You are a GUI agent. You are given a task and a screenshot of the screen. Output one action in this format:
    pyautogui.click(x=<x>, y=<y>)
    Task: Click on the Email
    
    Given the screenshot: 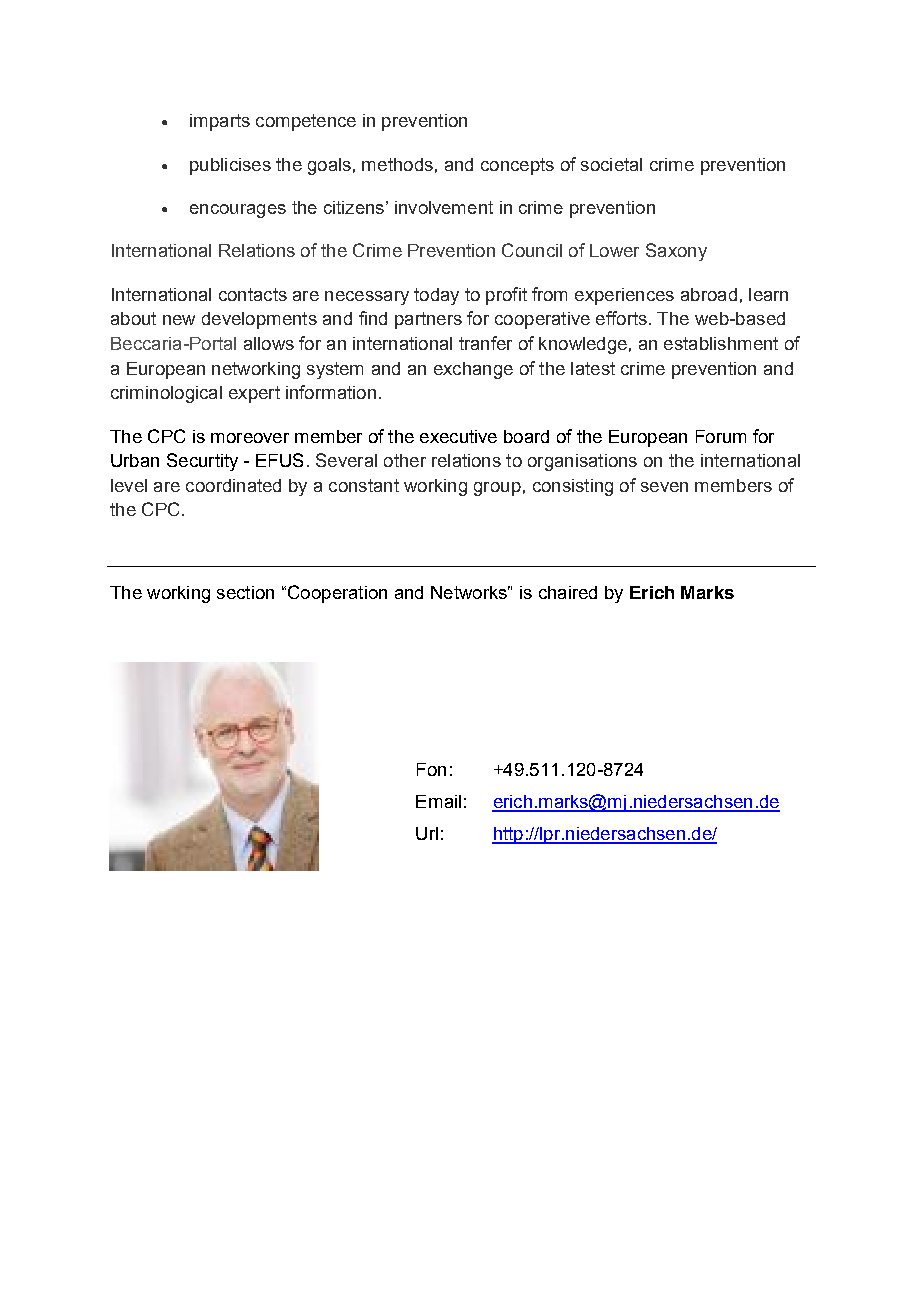 What is the action you would take?
    pyautogui.click(x=438, y=801)
